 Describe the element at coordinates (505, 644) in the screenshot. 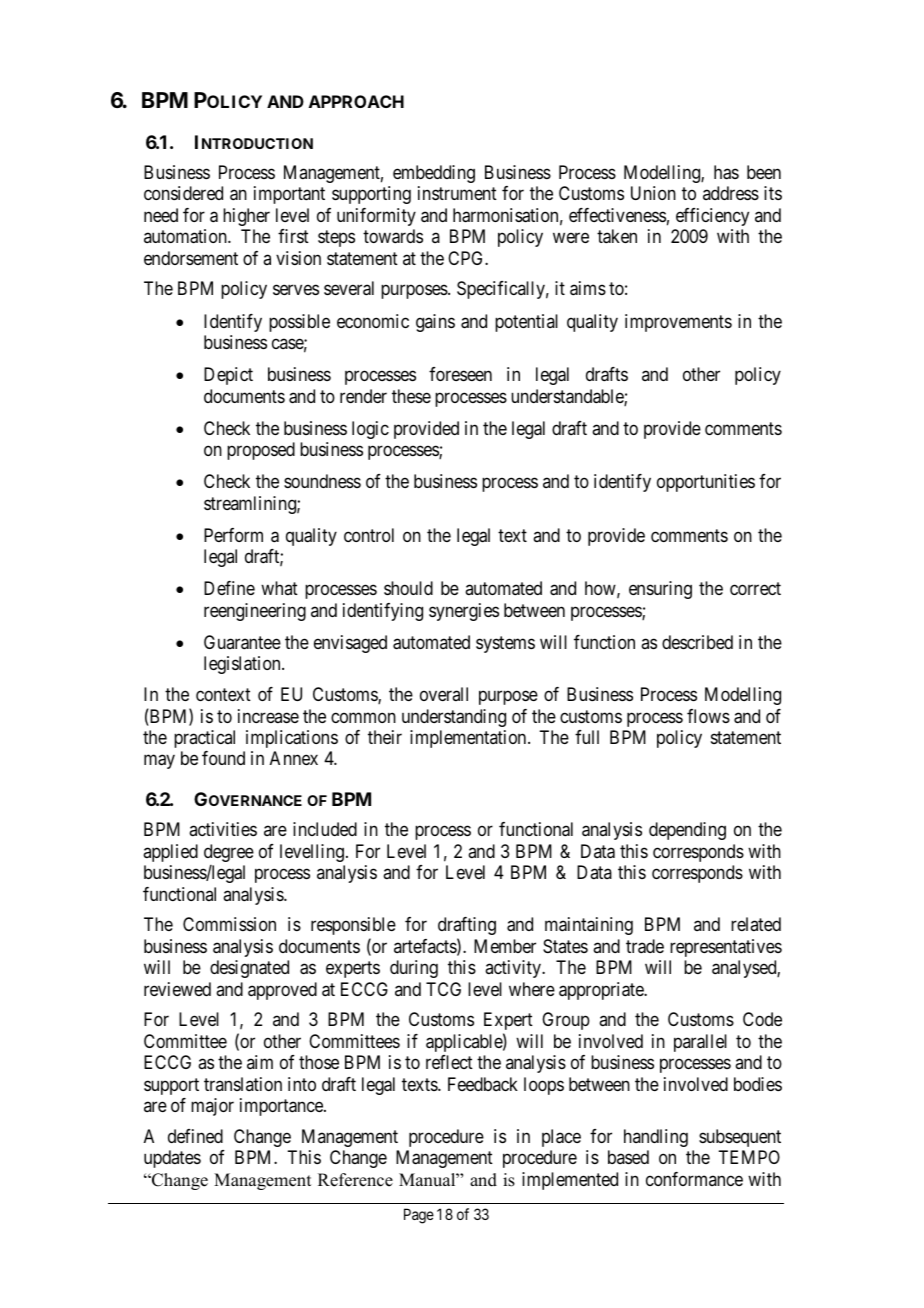

I see `systems` at that location.
